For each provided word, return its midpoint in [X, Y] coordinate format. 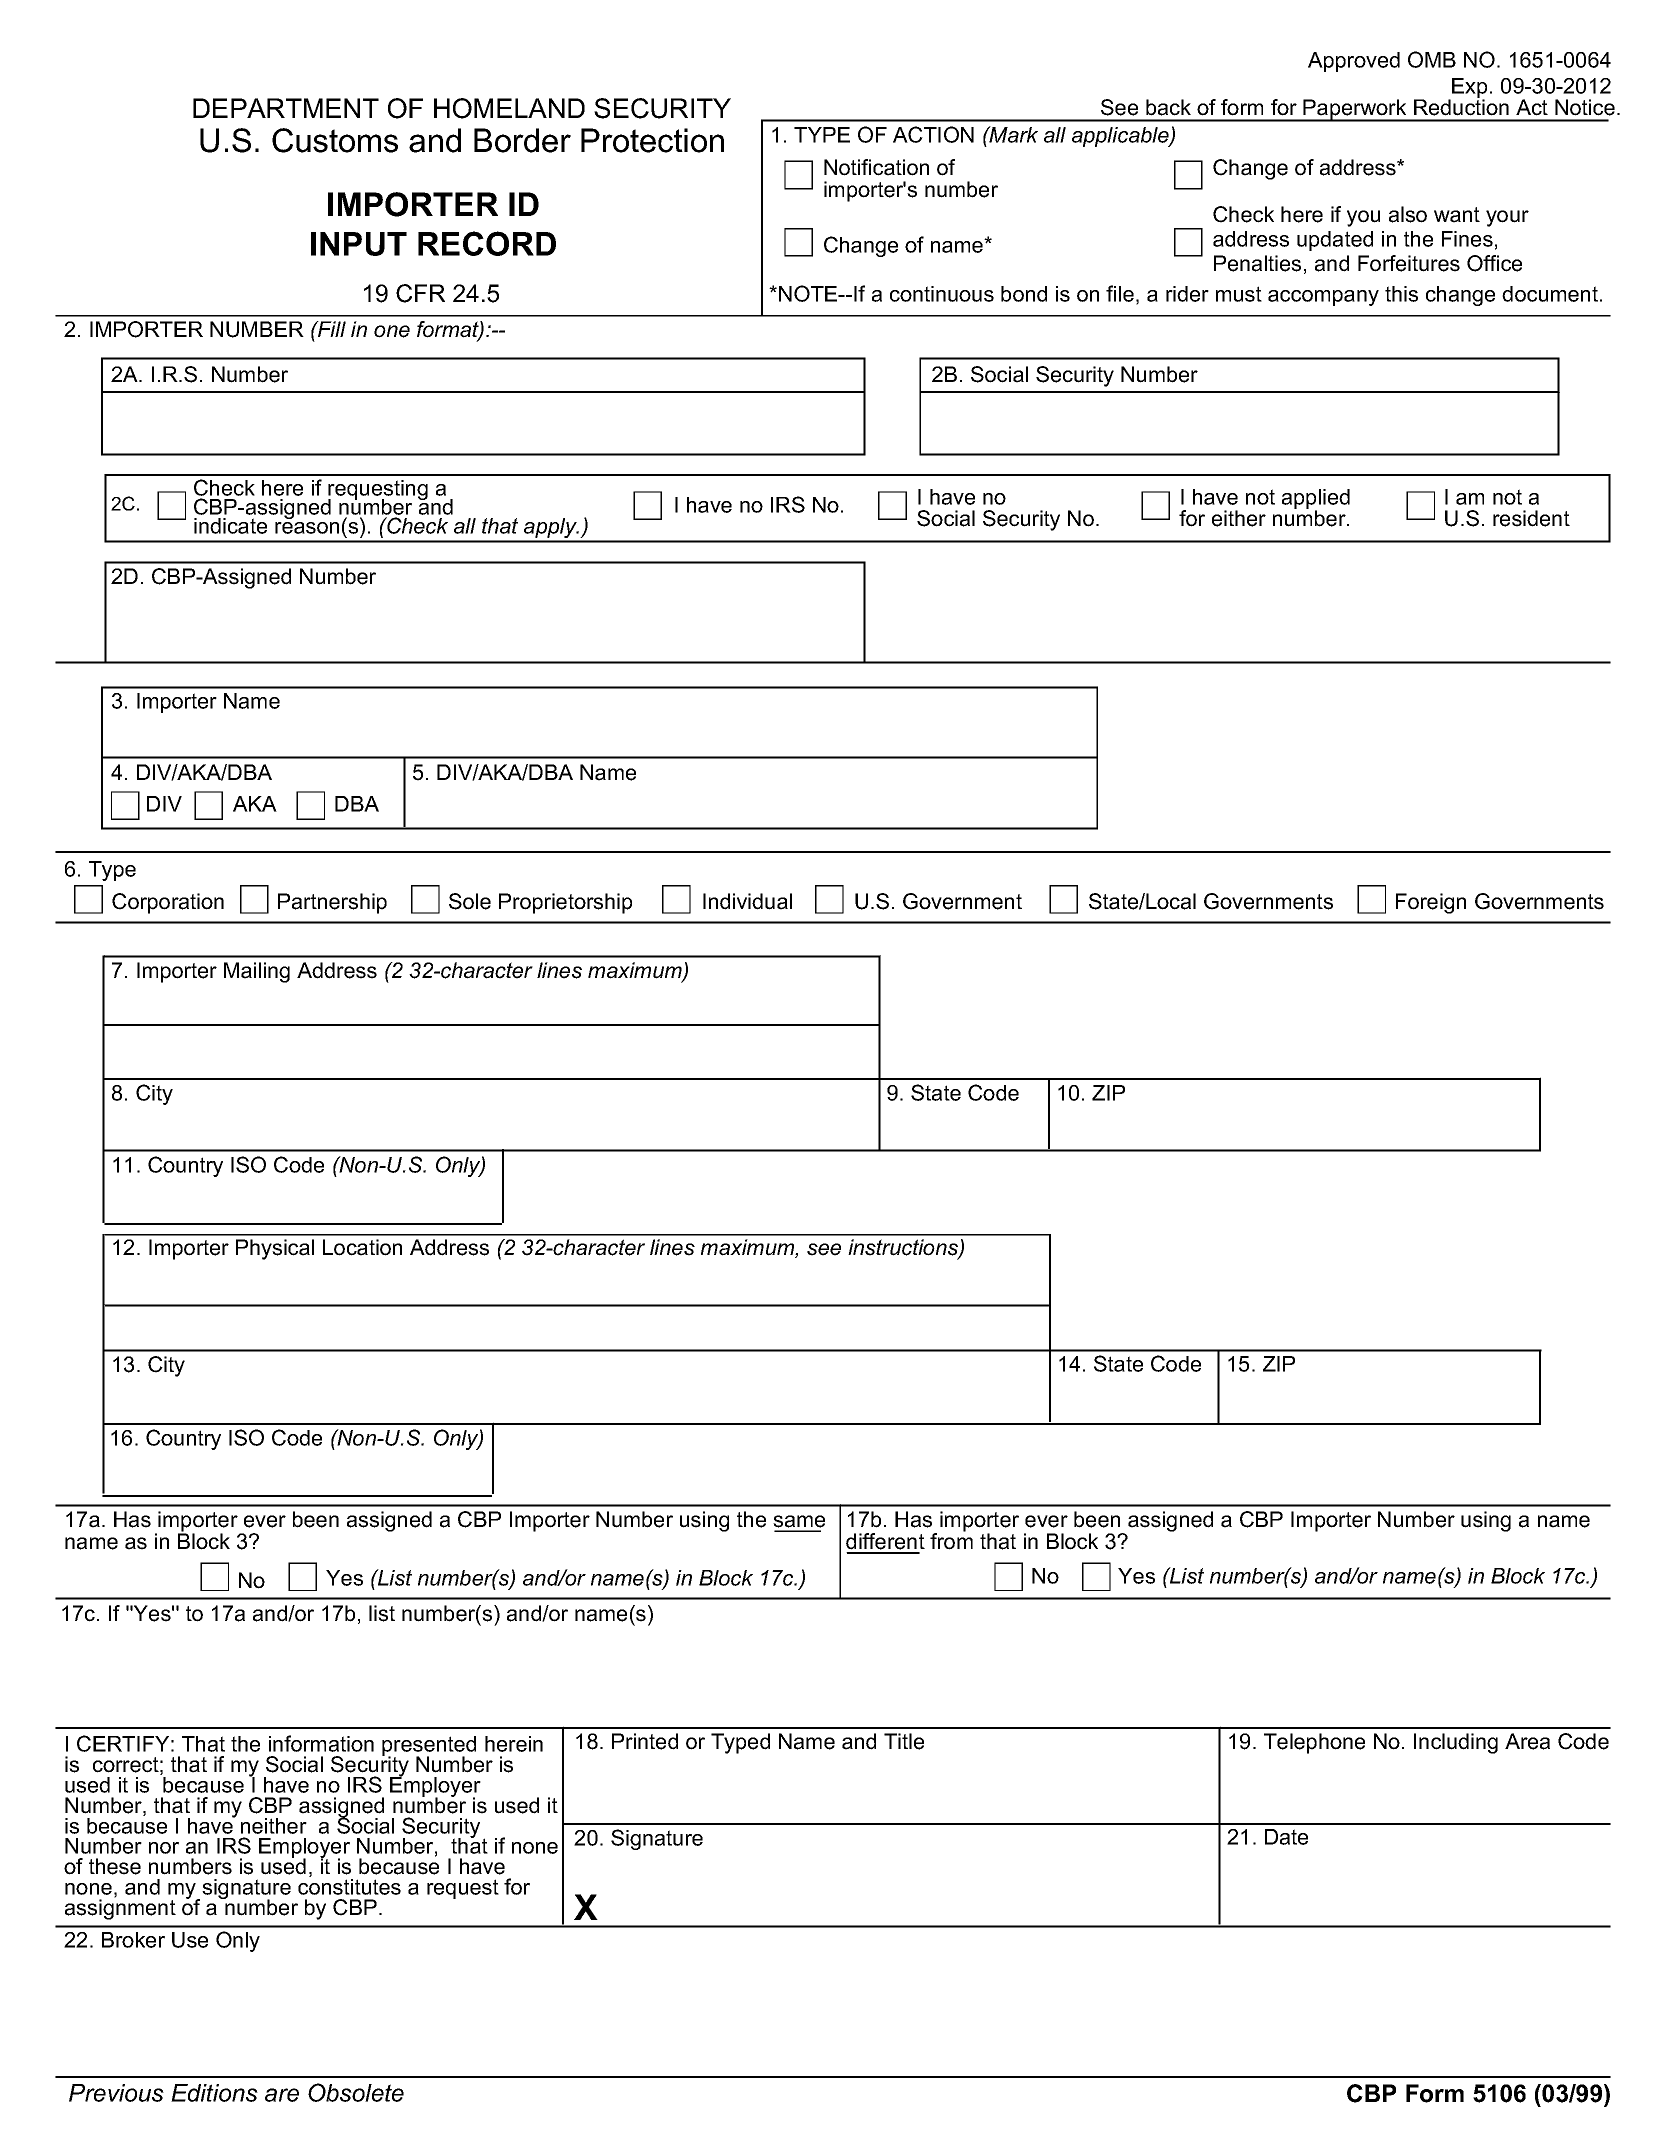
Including [1456, 1743]
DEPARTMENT [286, 108]
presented [429, 1747]
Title [904, 1741]
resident [1531, 518]
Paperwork [1355, 110]
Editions [214, 2093]
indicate [230, 526]
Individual [747, 901]
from [951, 1540]
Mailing [257, 972]
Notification [876, 167]
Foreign [1431, 903]
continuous [942, 294]
